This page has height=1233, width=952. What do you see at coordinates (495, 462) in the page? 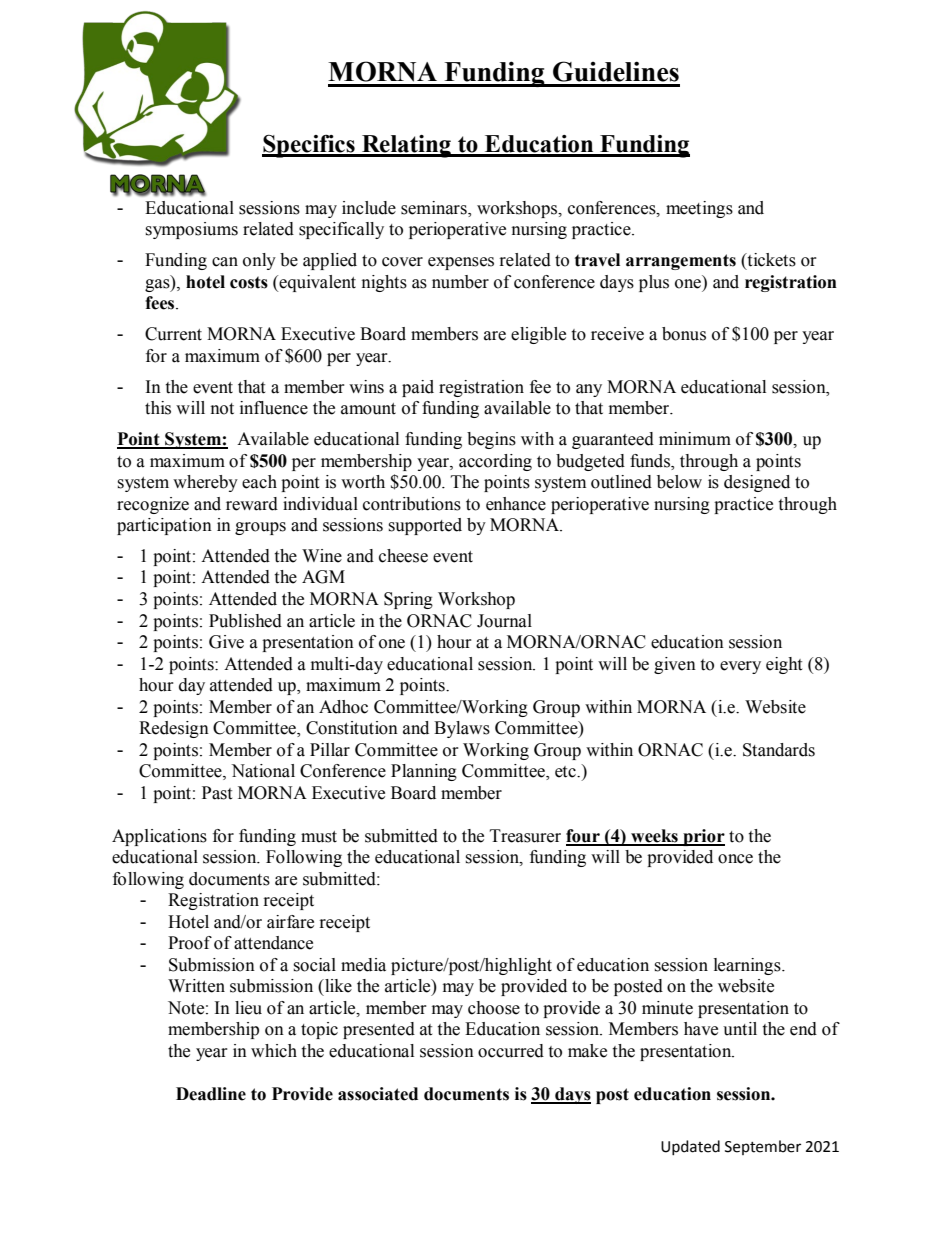
I see `according` at bounding box center [495, 462].
